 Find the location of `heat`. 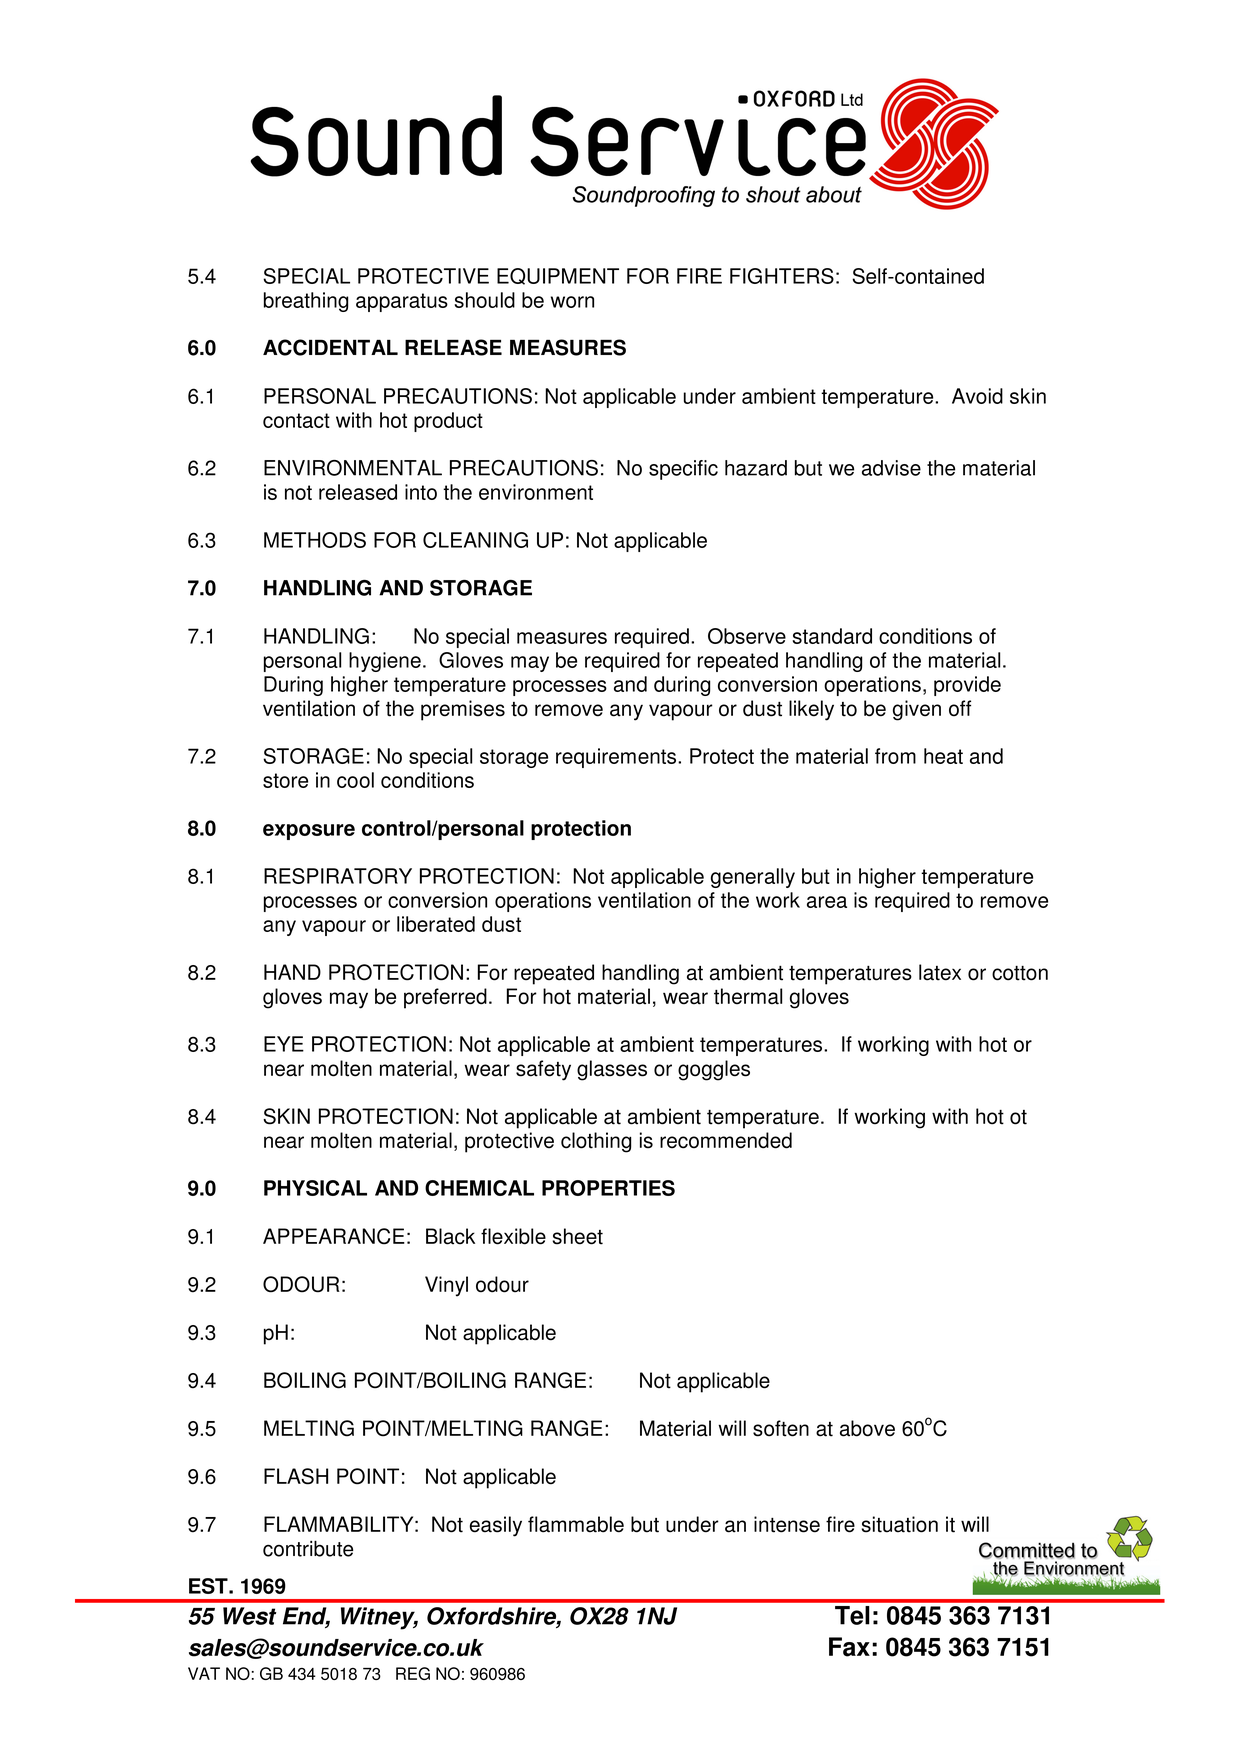

heat is located at coordinates (943, 756).
